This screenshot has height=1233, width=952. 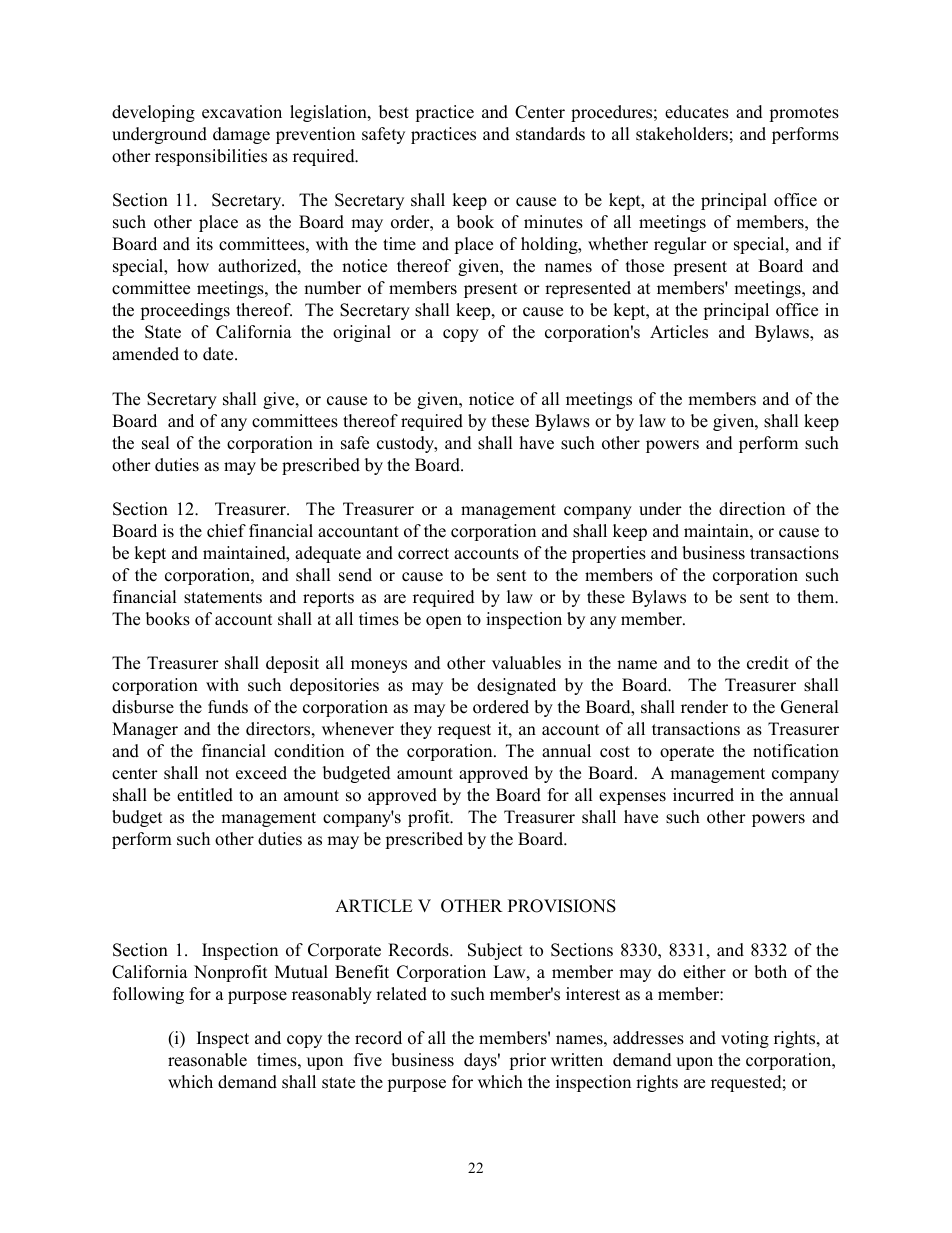 I want to click on chief, so click(x=226, y=531).
